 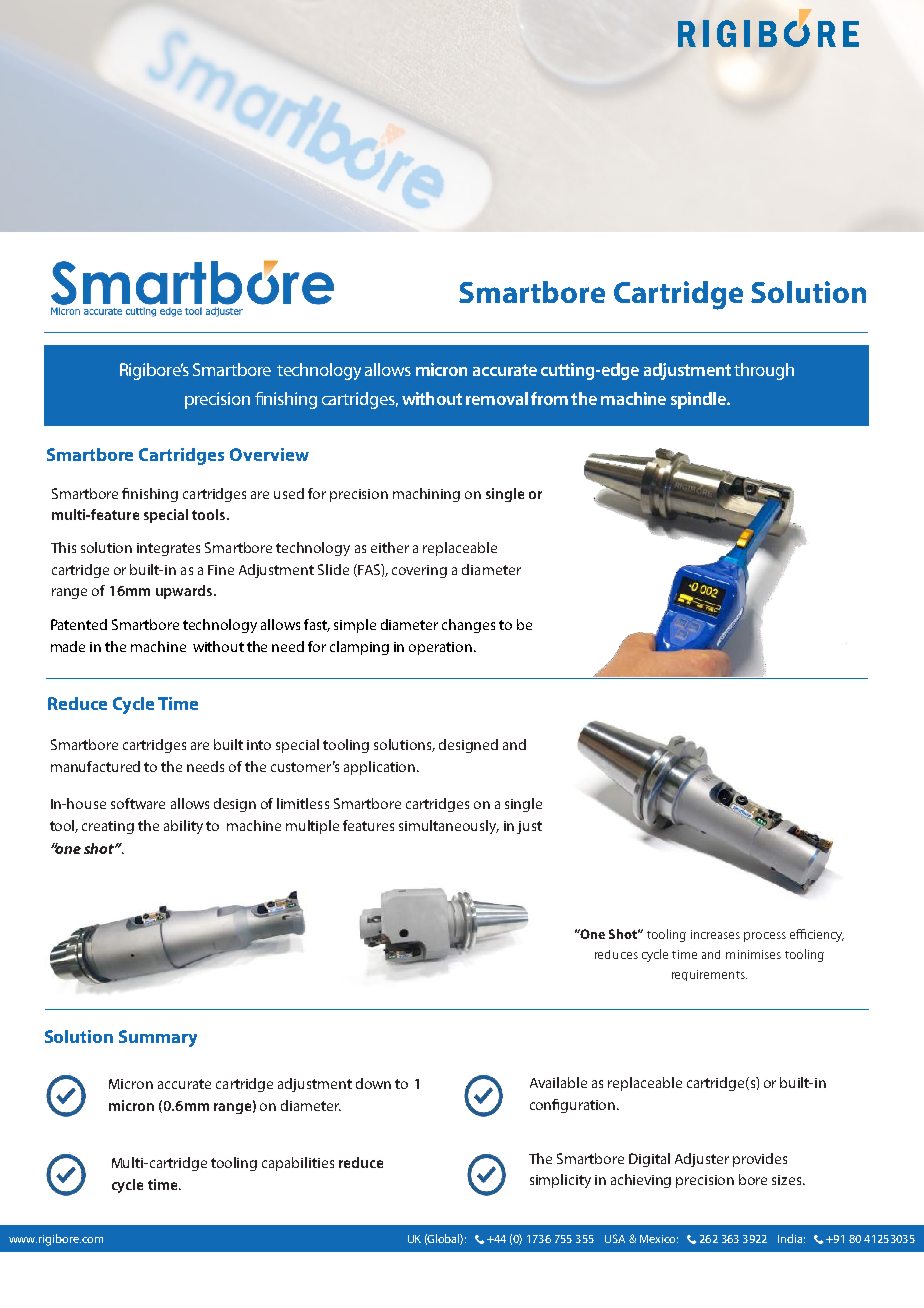 What do you see at coordinates (560, 1181) in the document?
I see `simplicity` at bounding box center [560, 1181].
